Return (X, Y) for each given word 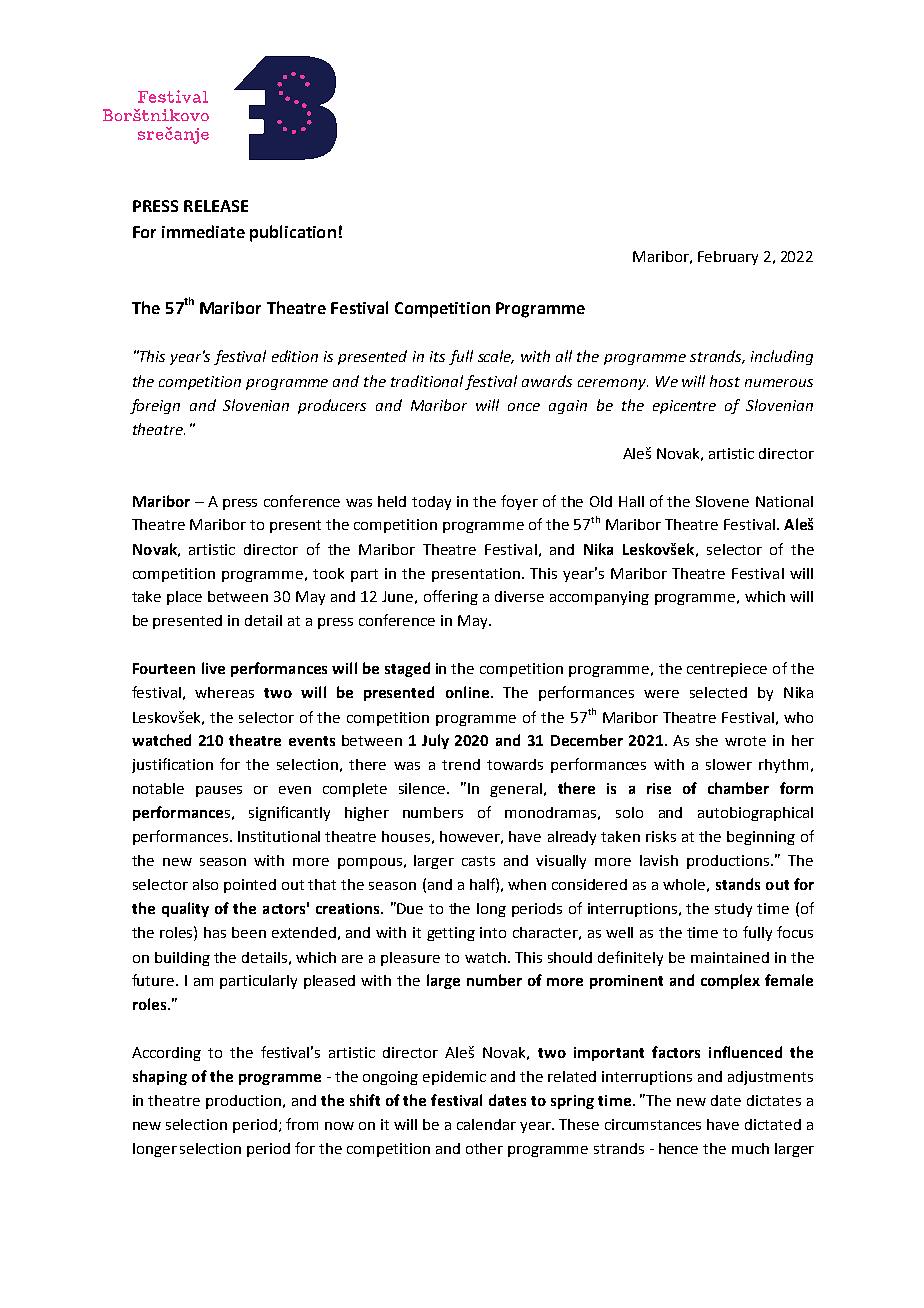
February (728, 258)
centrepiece (727, 670)
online (467, 692)
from (302, 1124)
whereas (224, 692)
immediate (203, 231)
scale (496, 357)
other (484, 1148)
